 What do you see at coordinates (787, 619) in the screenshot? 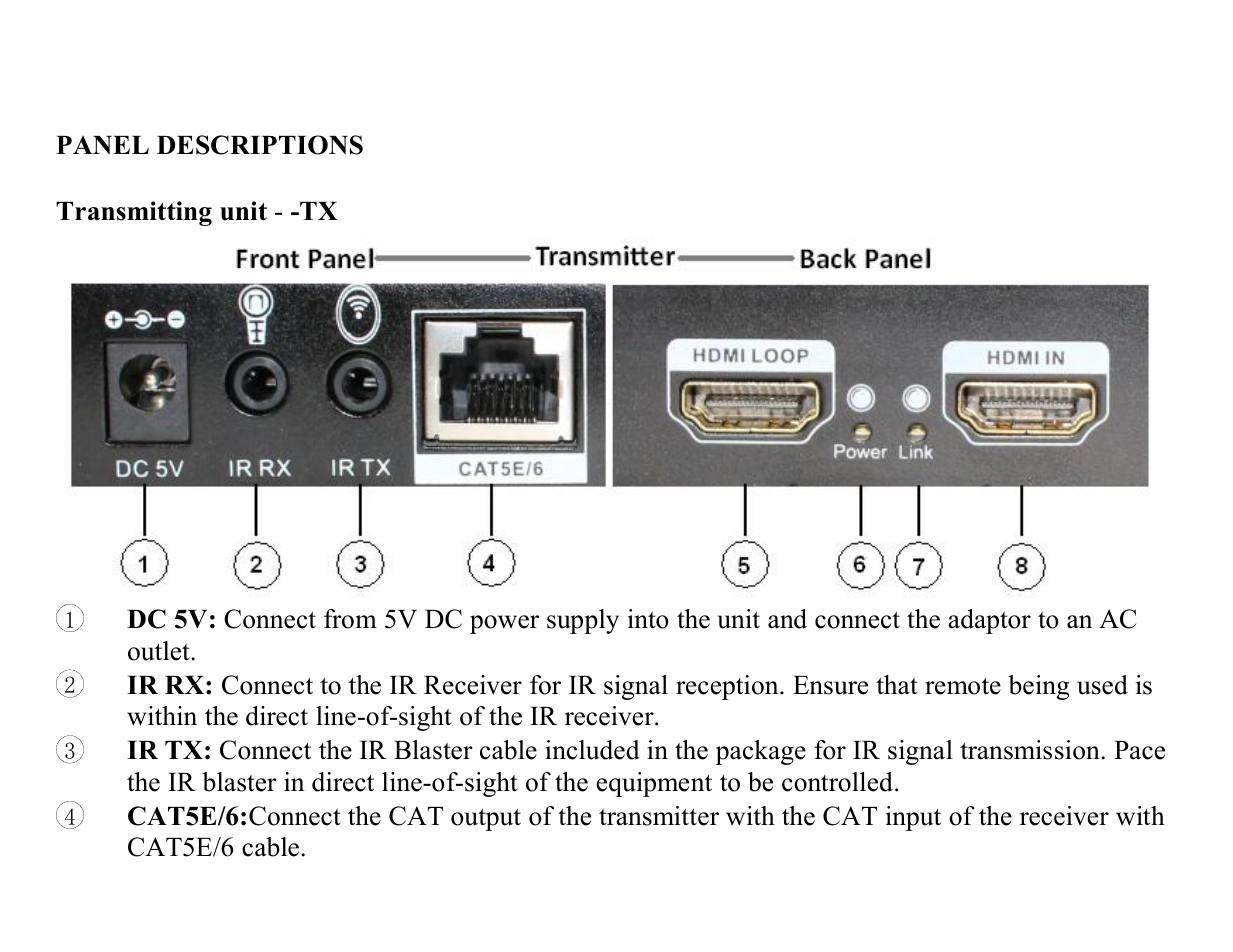
I see `and` at bounding box center [787, 619].
